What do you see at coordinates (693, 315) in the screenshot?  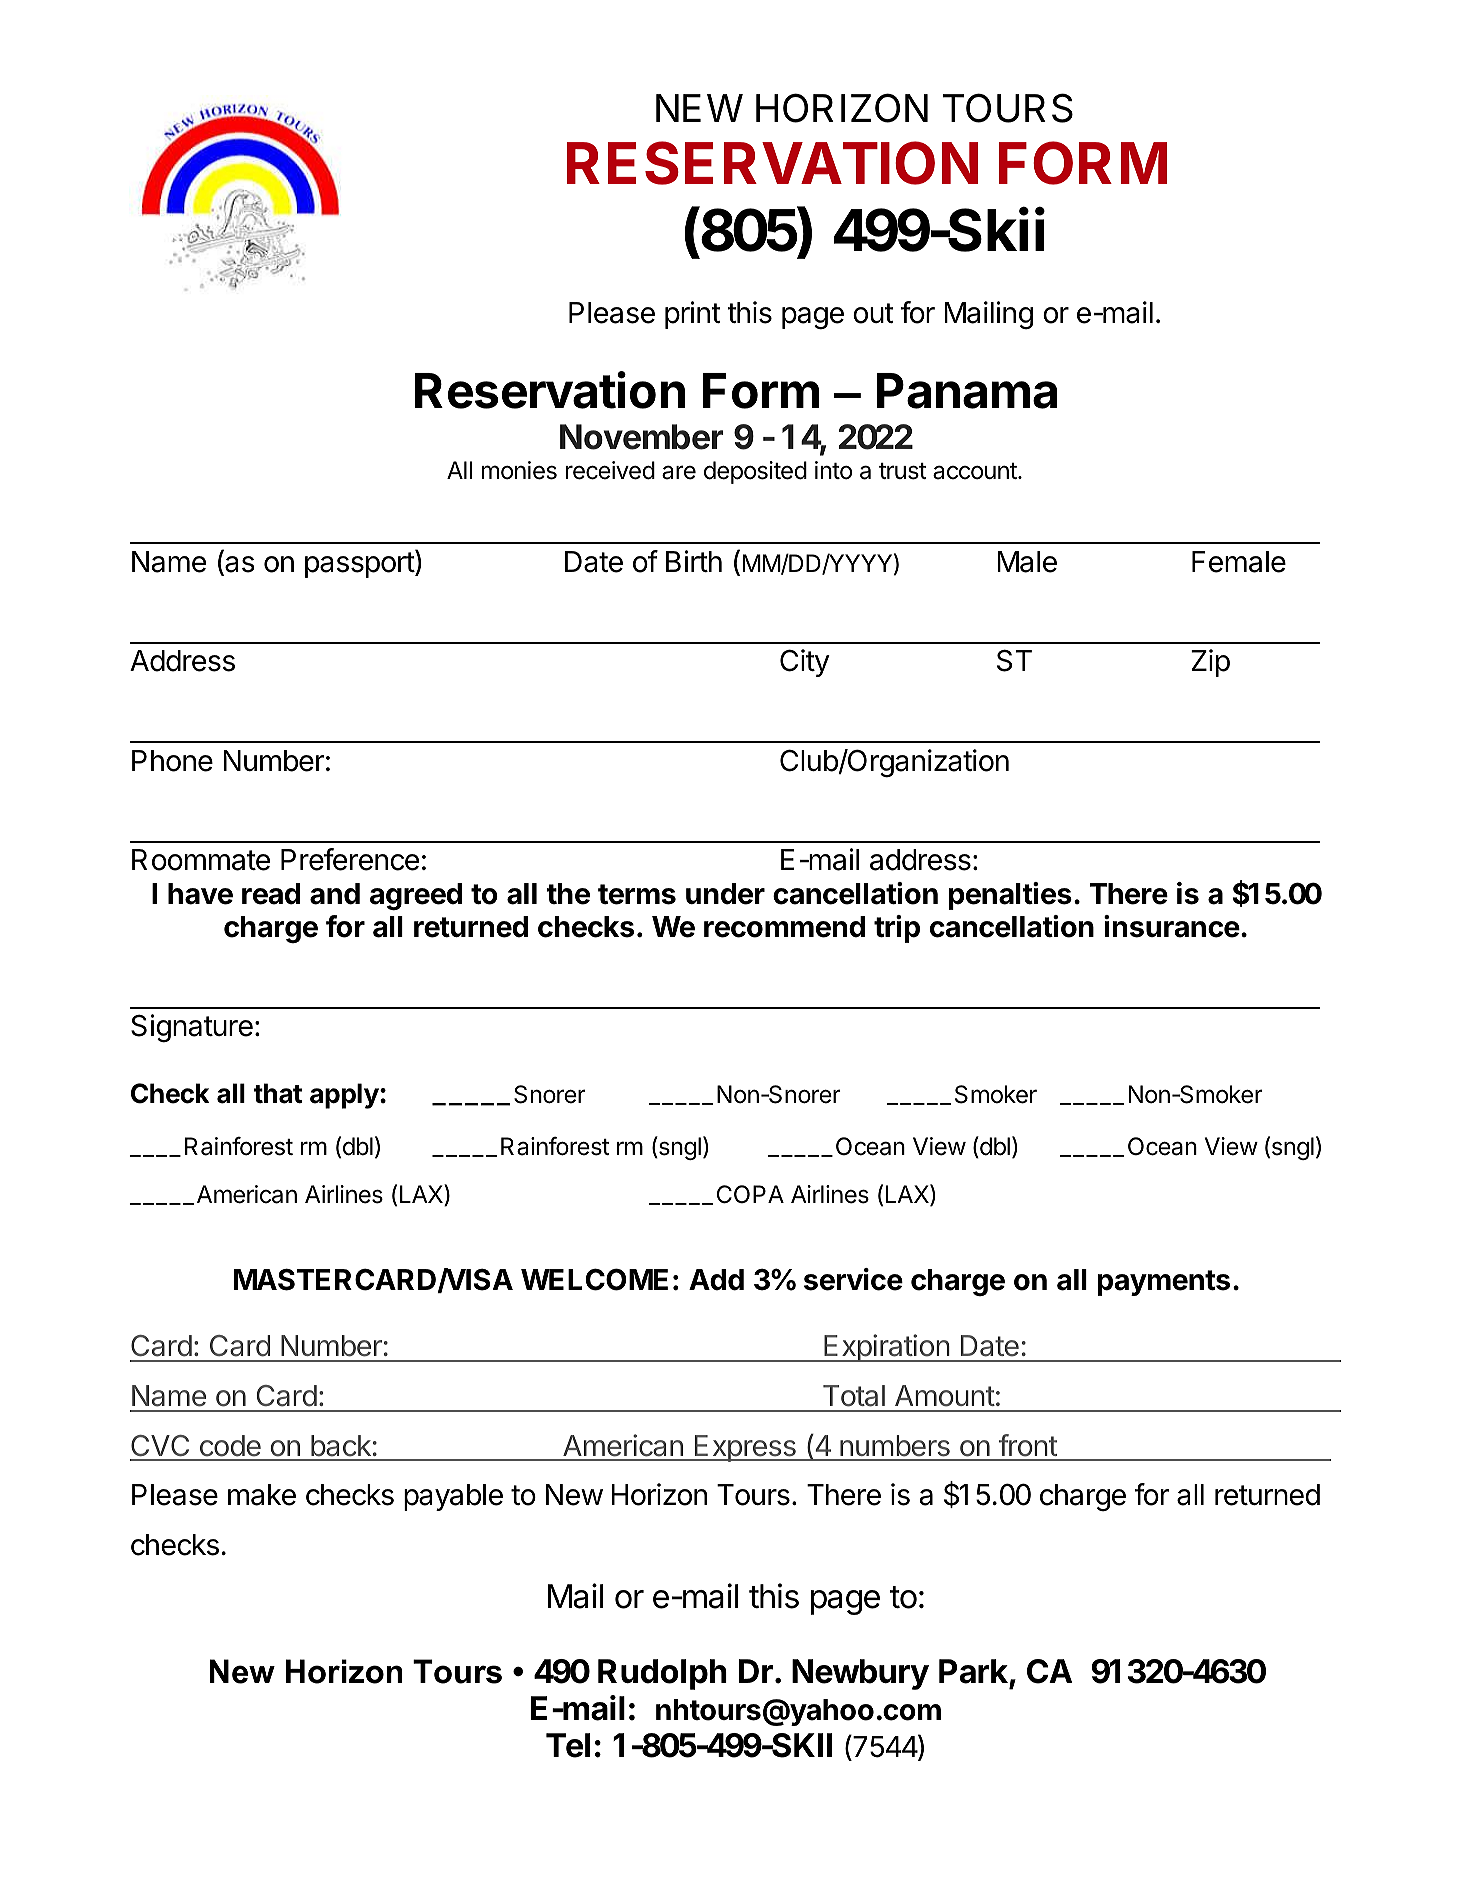 I see `print` at bounding box center [693, 315].
